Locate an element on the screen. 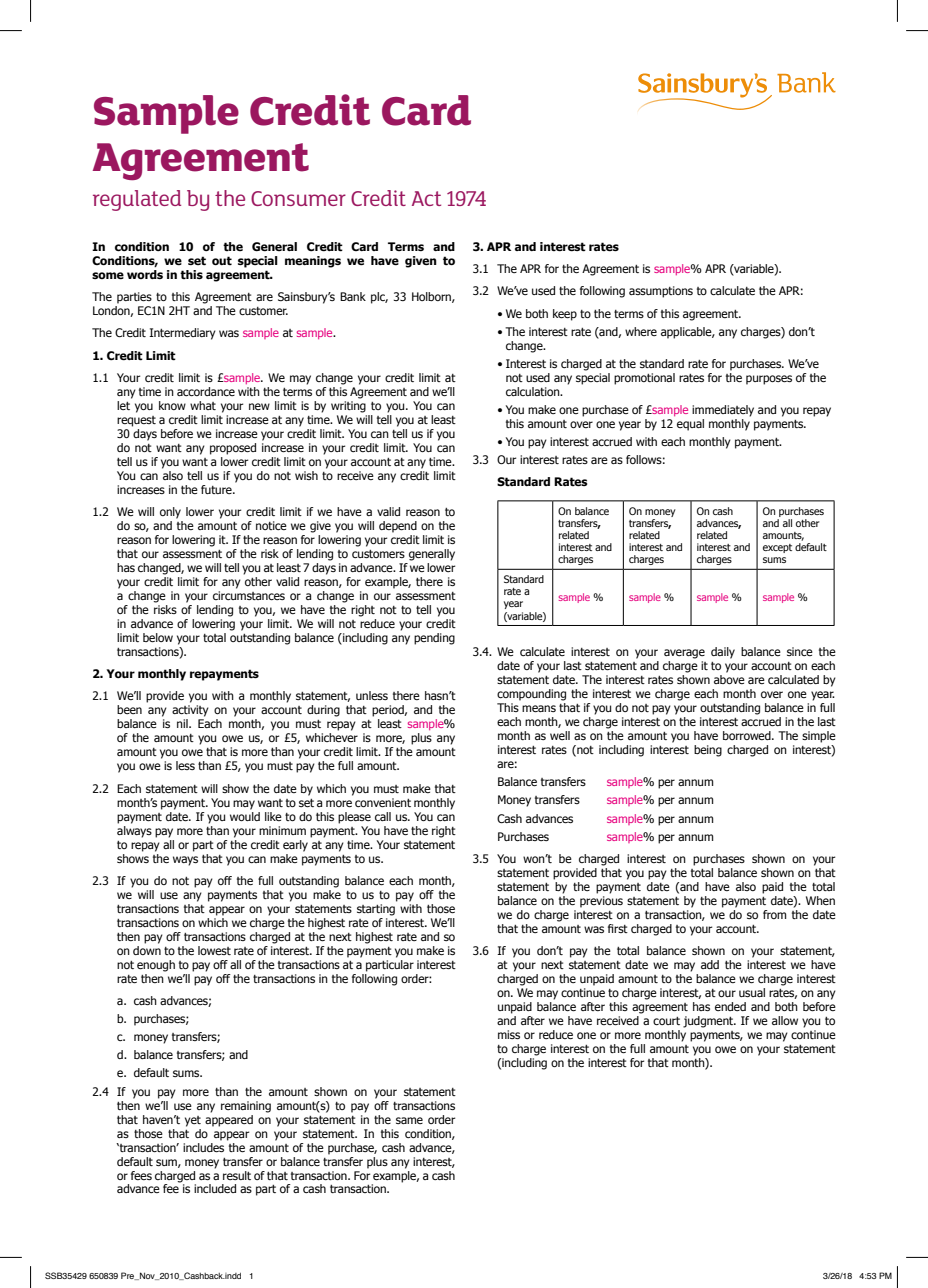 The image size is (928, 1288). activity is located at coordinates (190, 711).
